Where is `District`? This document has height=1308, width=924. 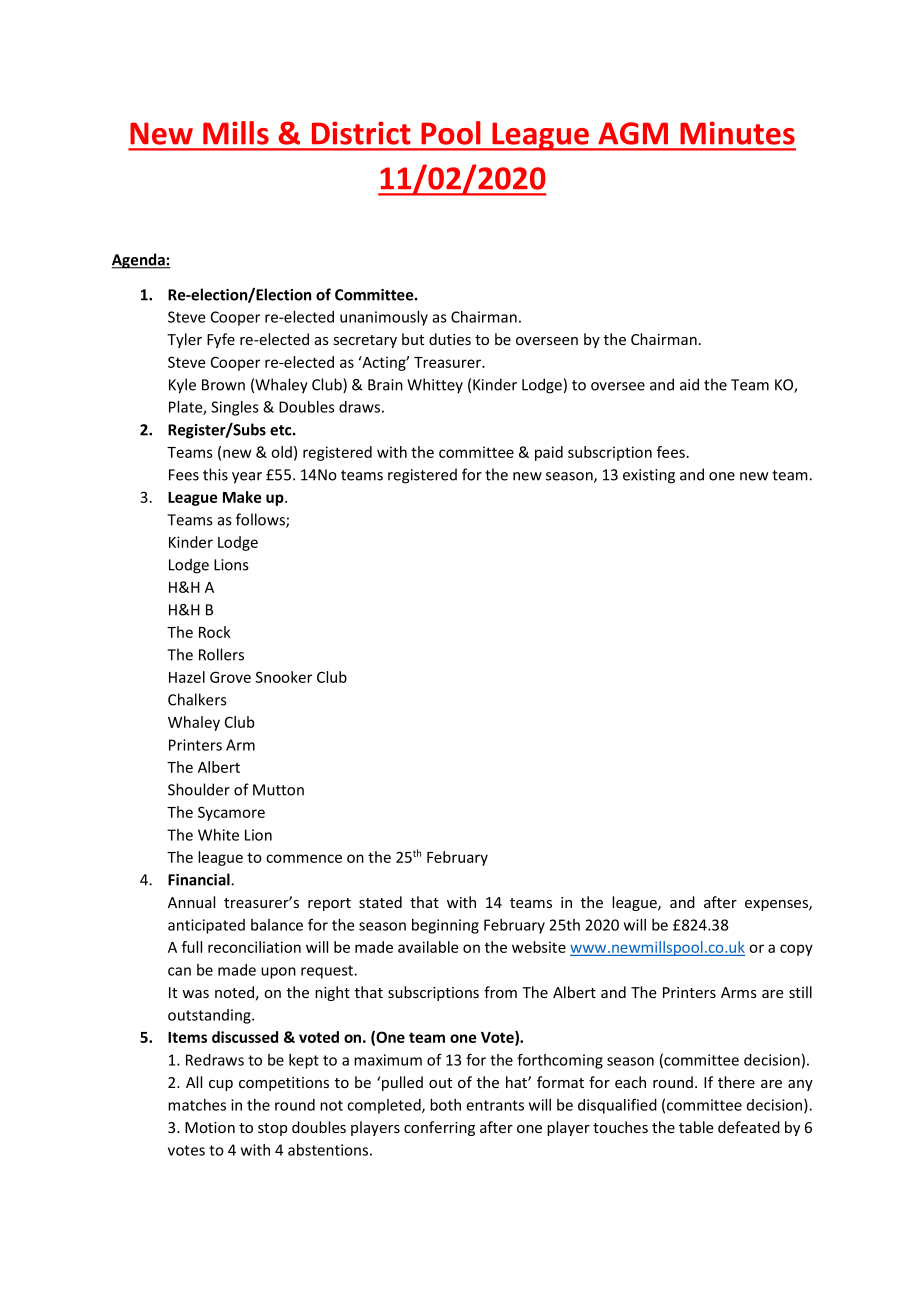
District is located at coordinates (361, 133).
